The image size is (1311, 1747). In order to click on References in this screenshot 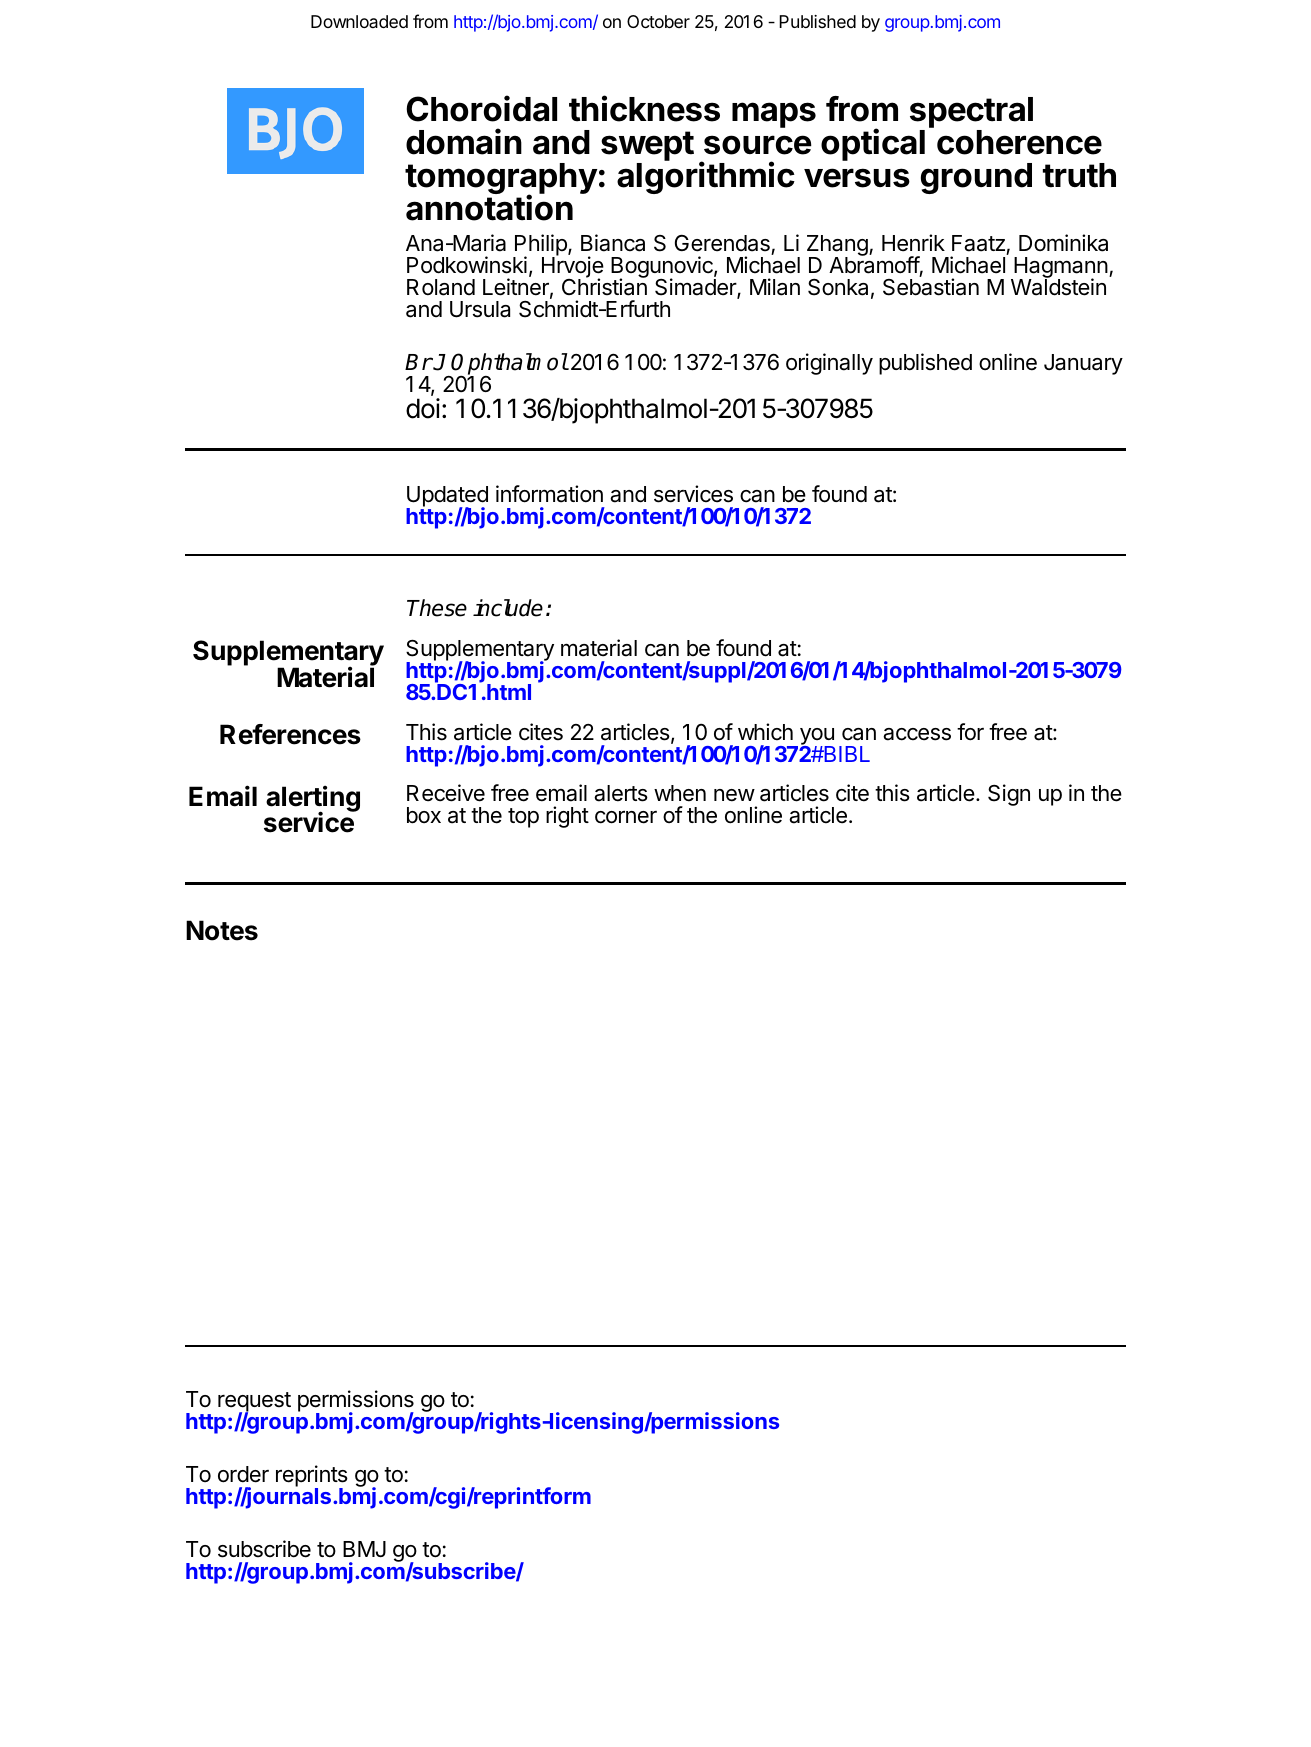, I will do `click(290, 734)`.
